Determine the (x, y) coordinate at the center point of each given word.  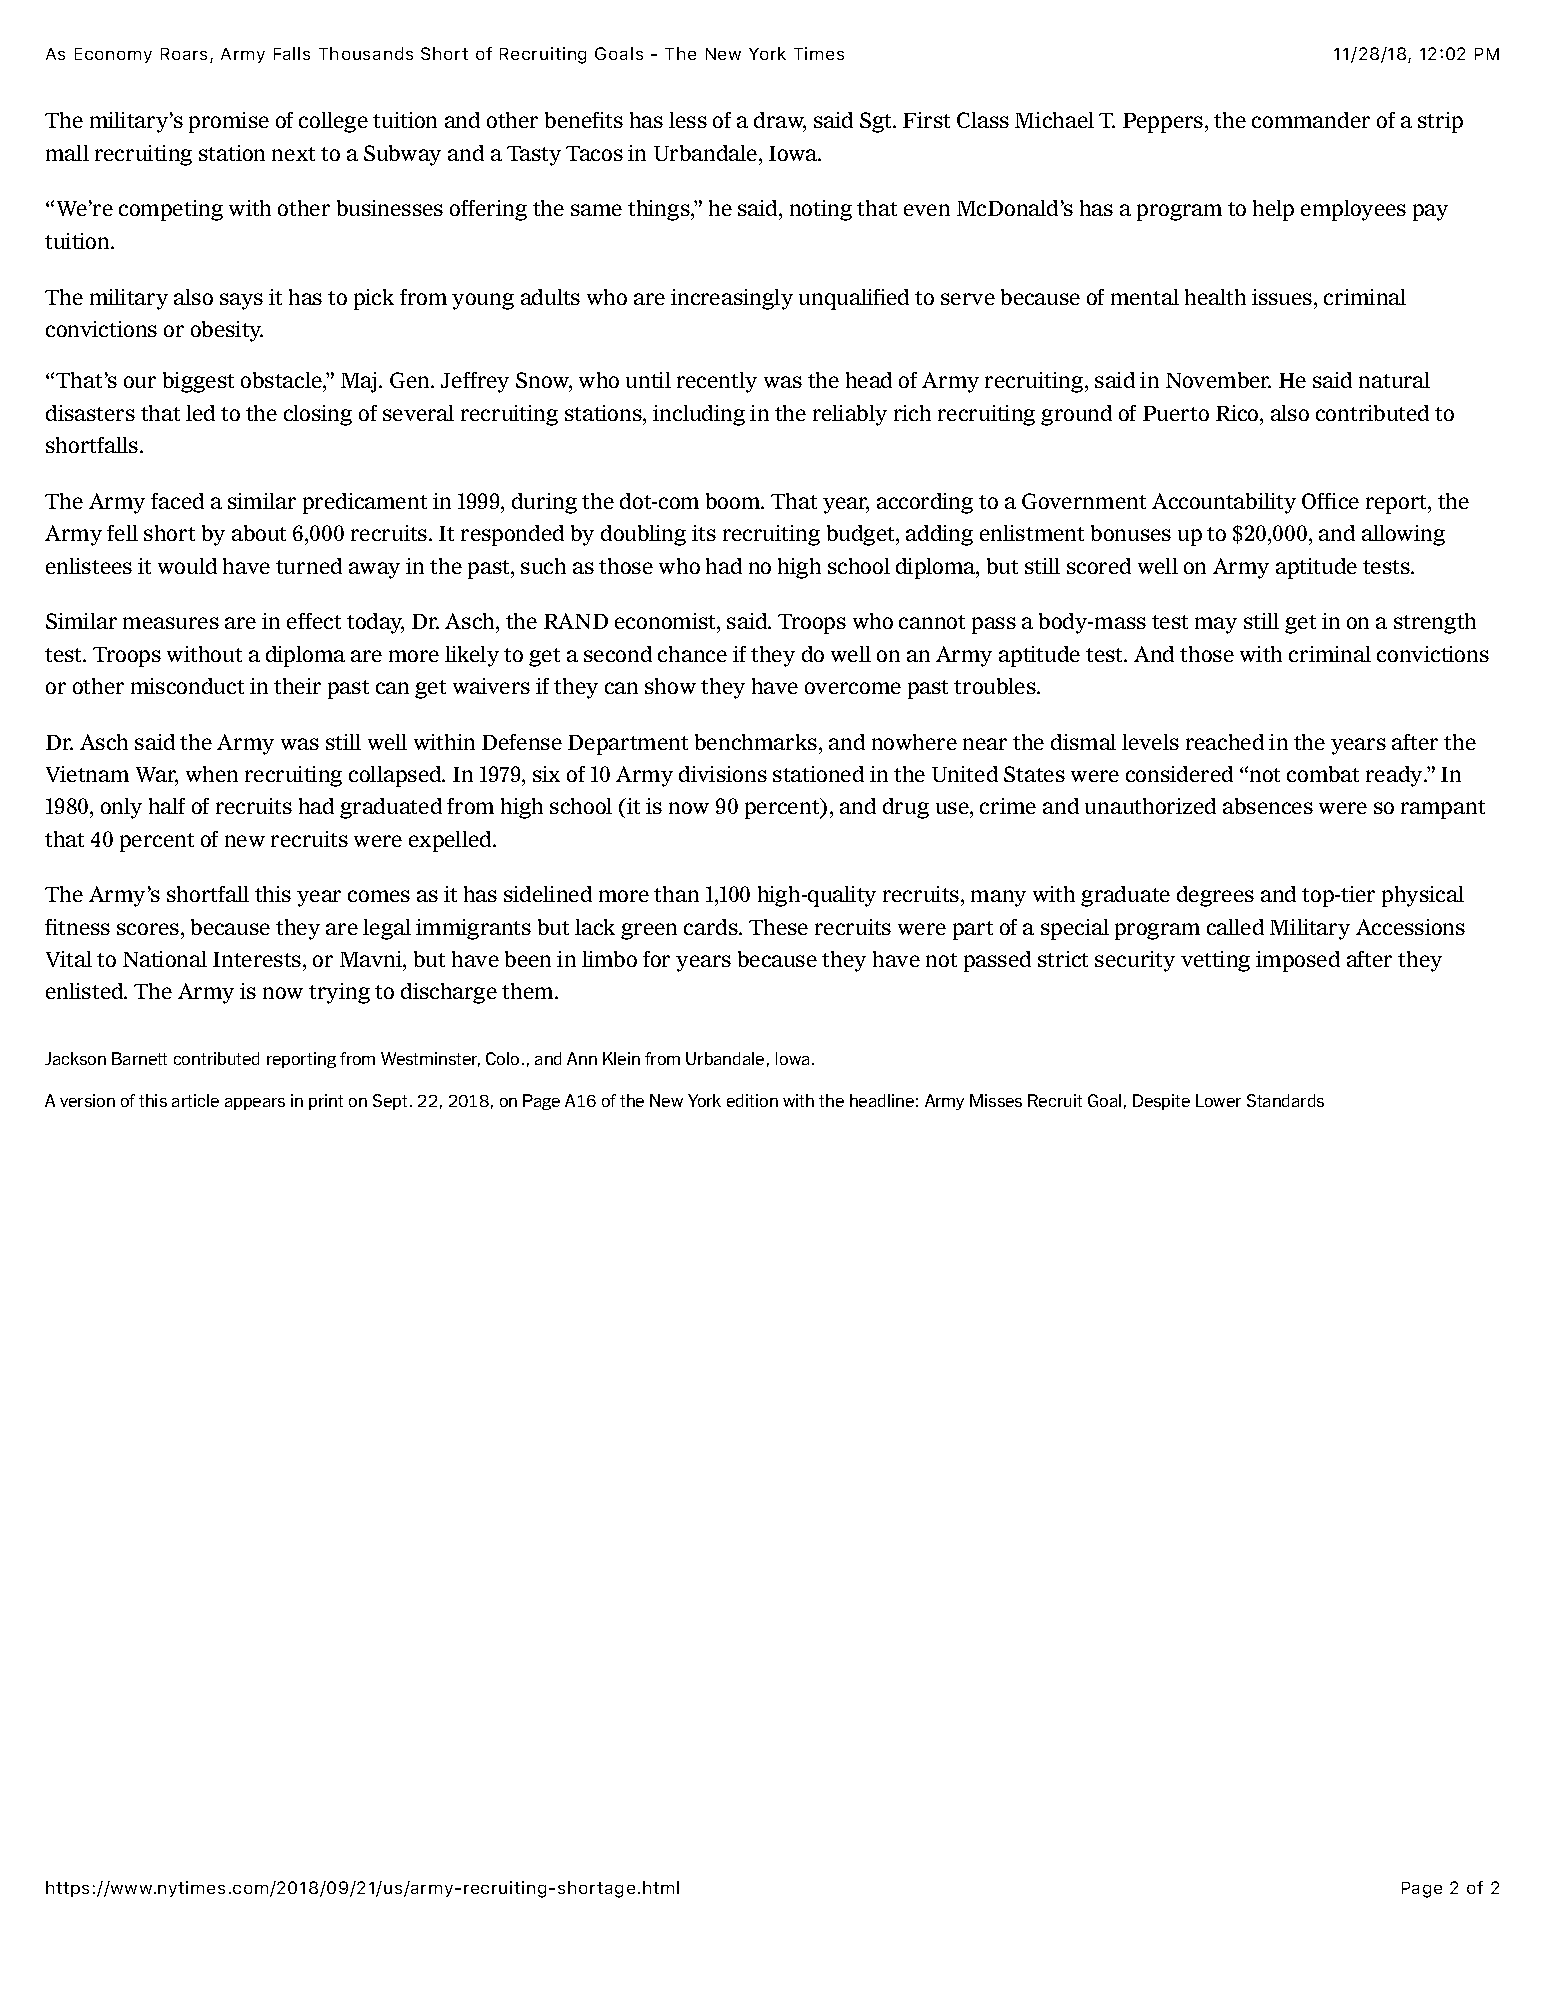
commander (1311, 120)
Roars (184, 54)
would (187, 566)
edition (752, 1100)
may (1216, 625)
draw (780, 122)
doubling (643, 535)
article (195, 1100)
